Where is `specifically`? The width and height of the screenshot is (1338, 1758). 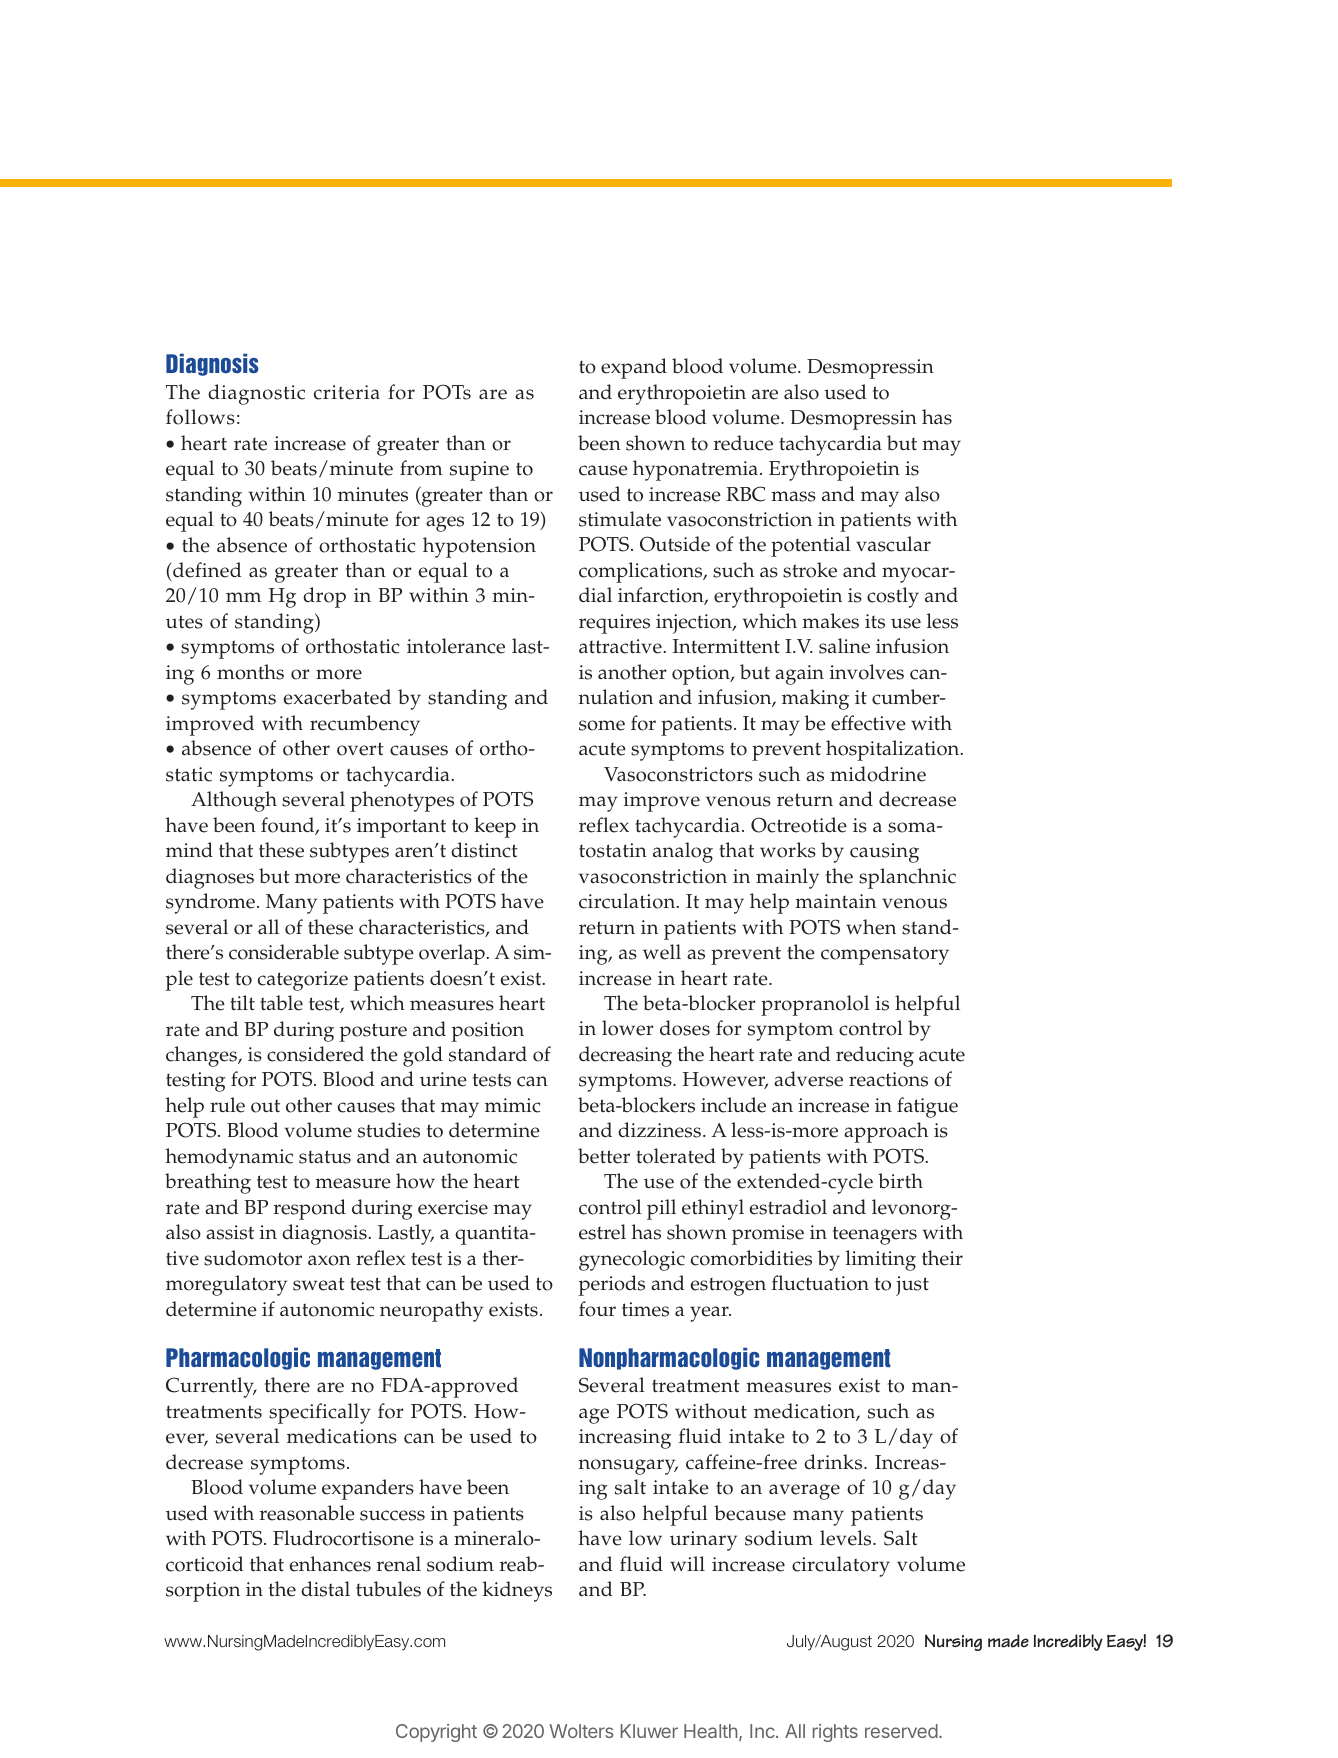
specifically is located at coordinates (320, 1413).
